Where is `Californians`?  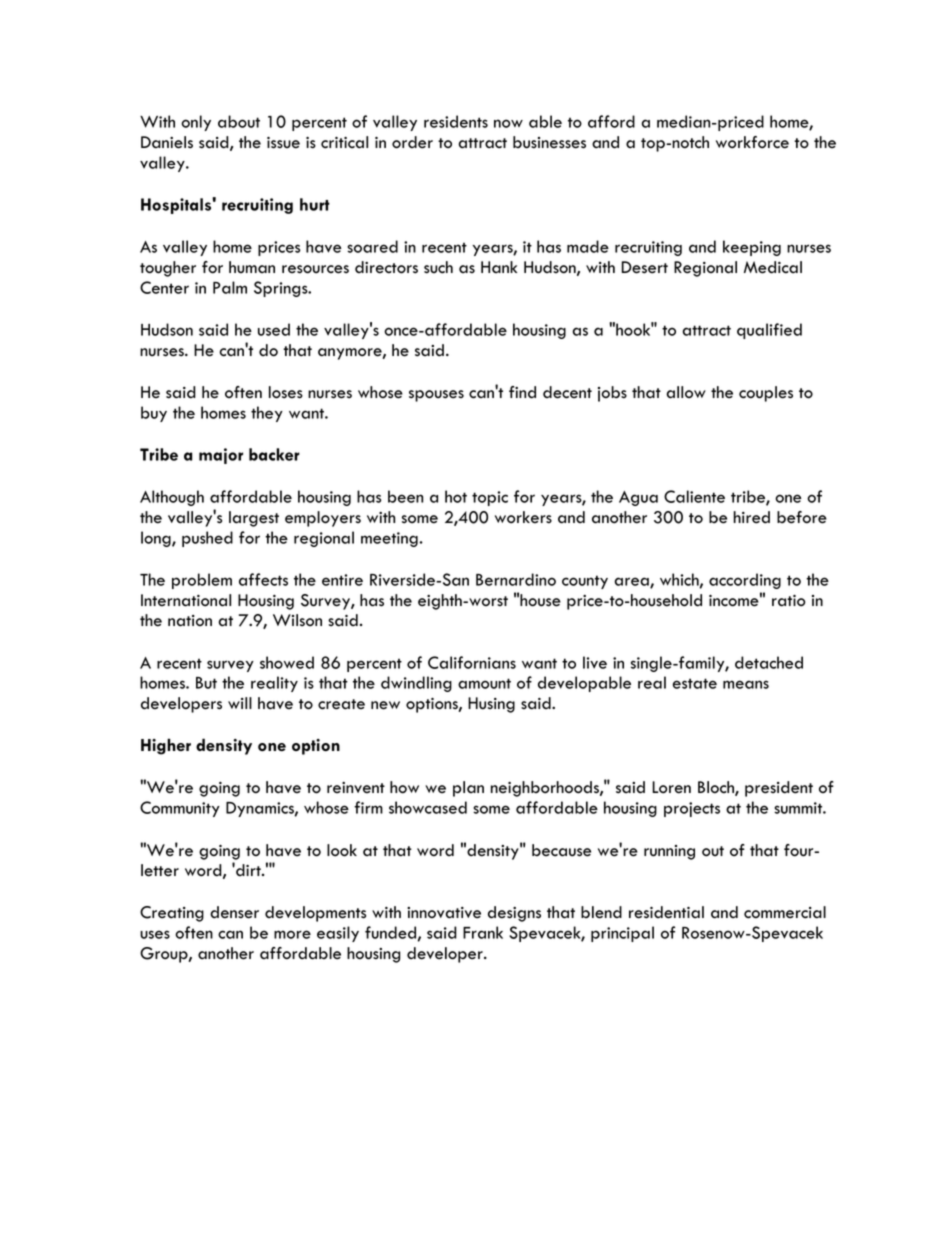 Californians is located at coordinates (472, 662).
